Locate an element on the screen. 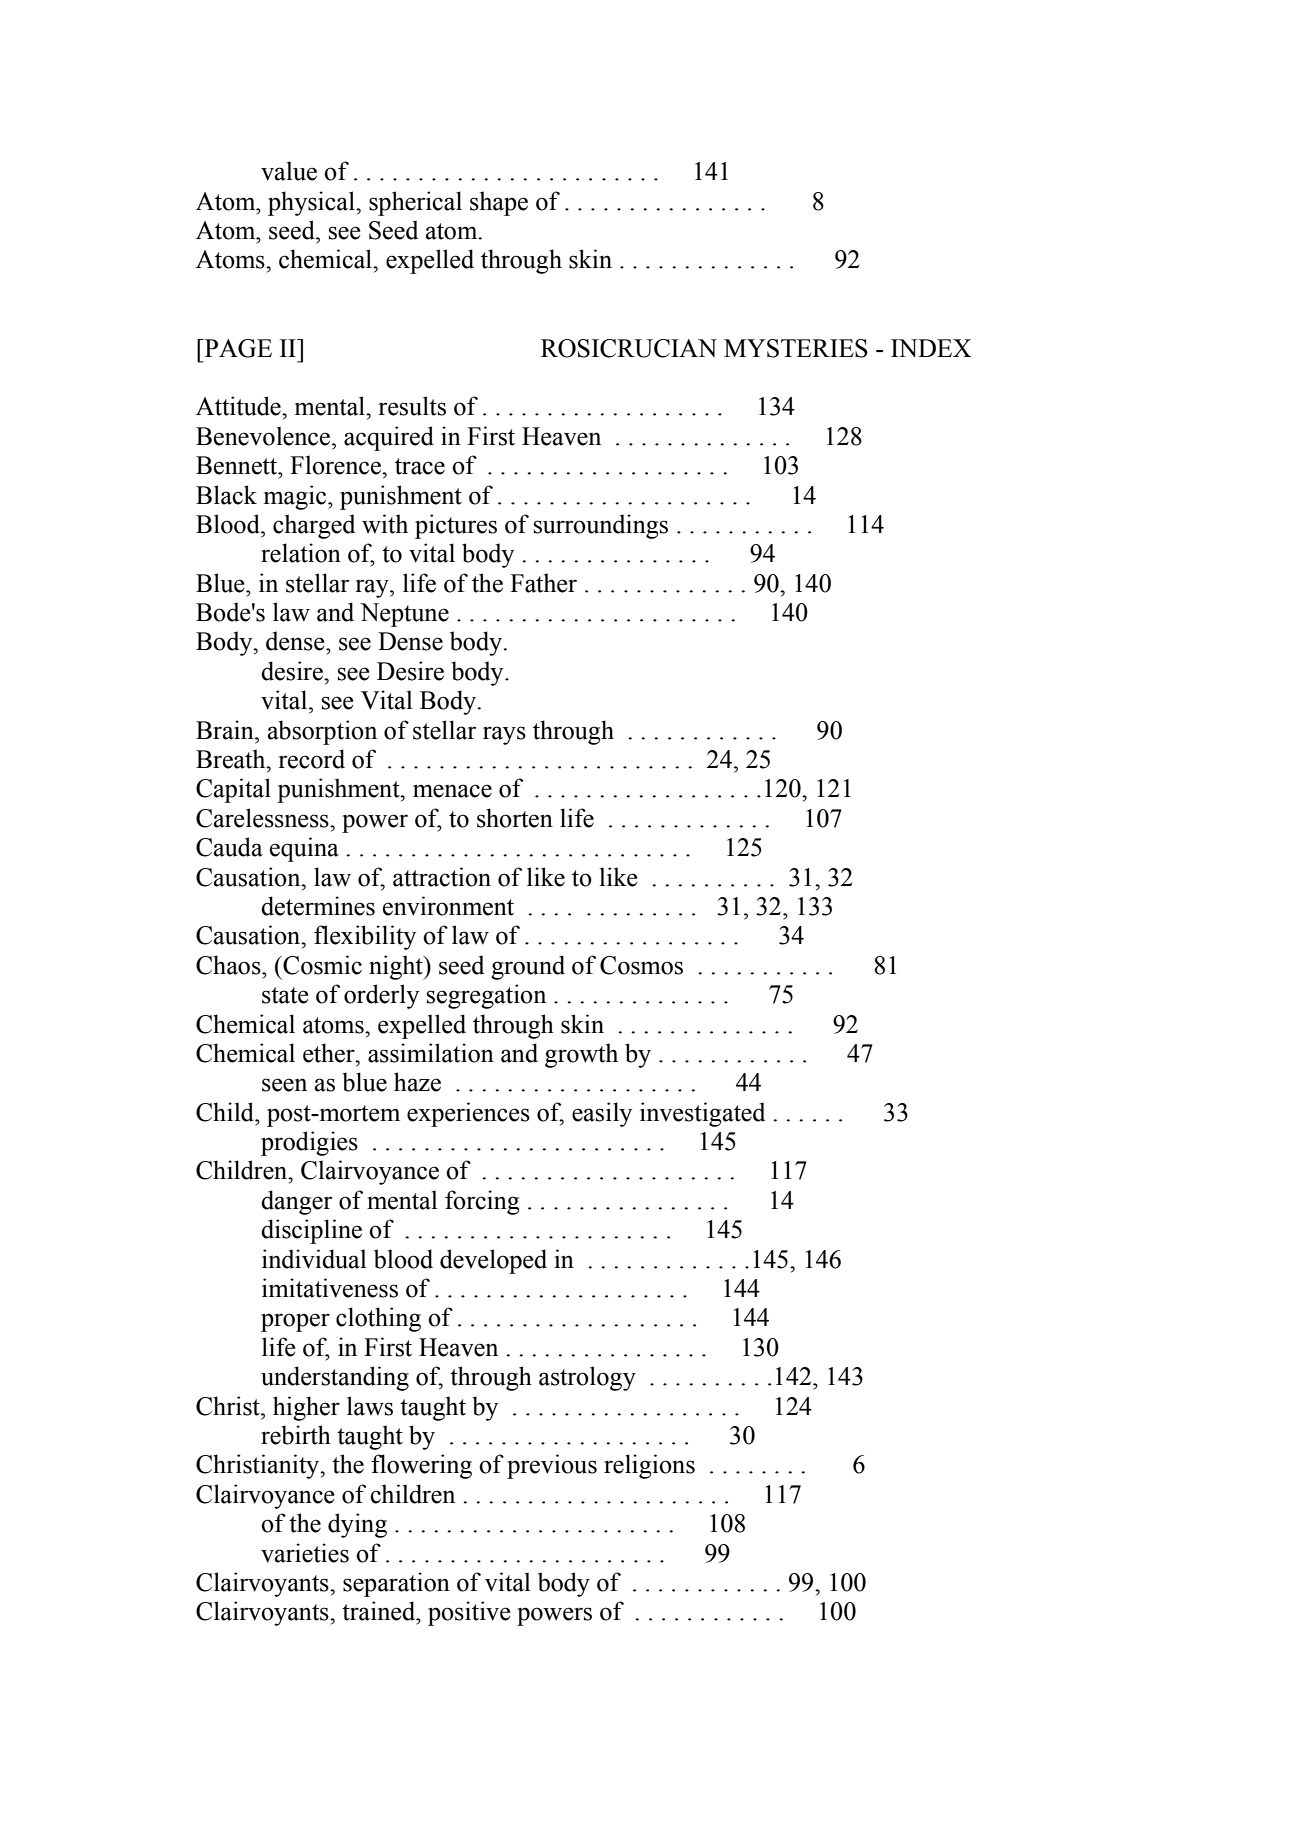 This screenshot has width=1295, height=1833. prodigies is located at coordinates (309, 1143).
